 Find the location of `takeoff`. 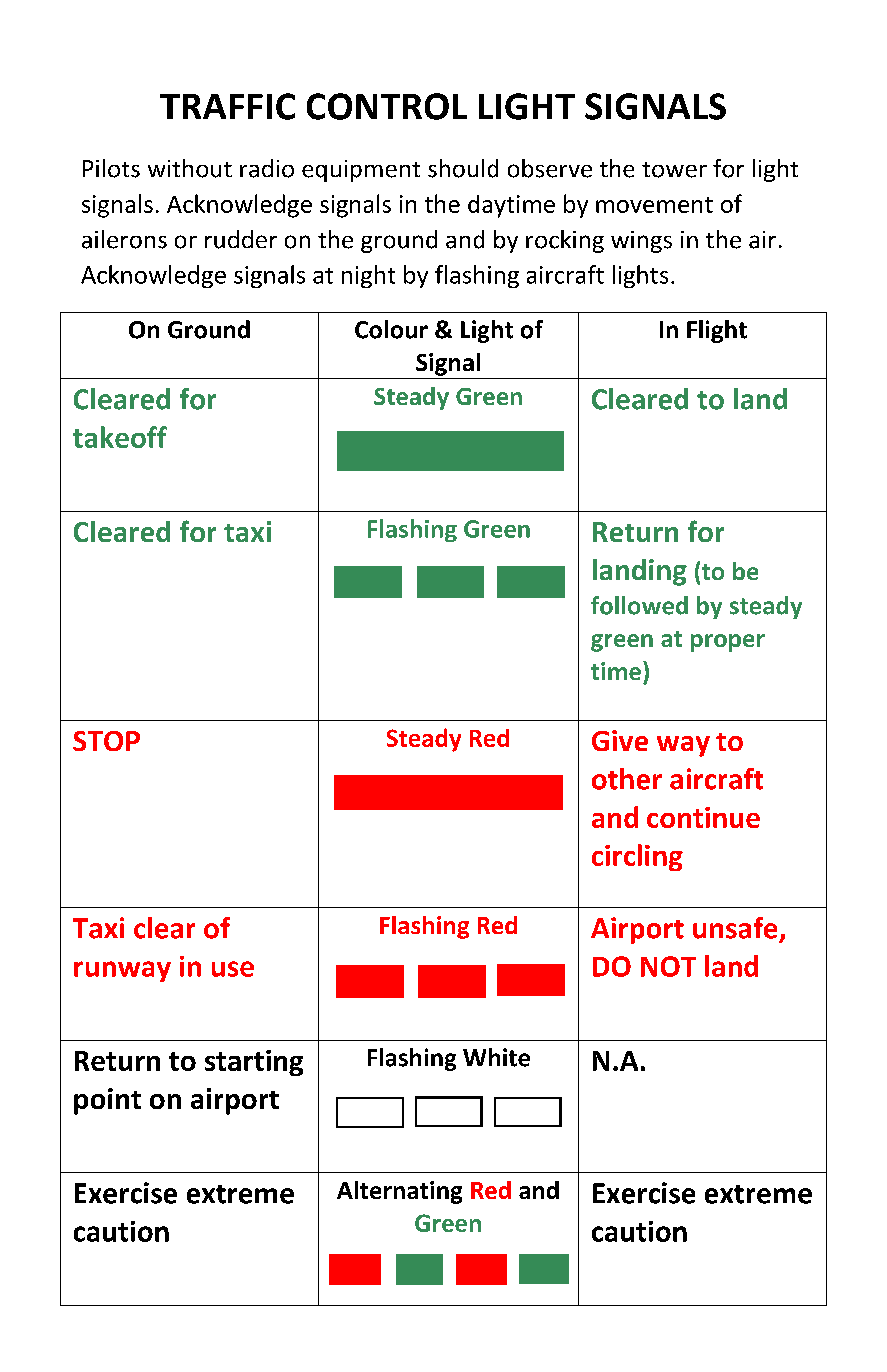

takeoff is located at coordinates (120, 437).
